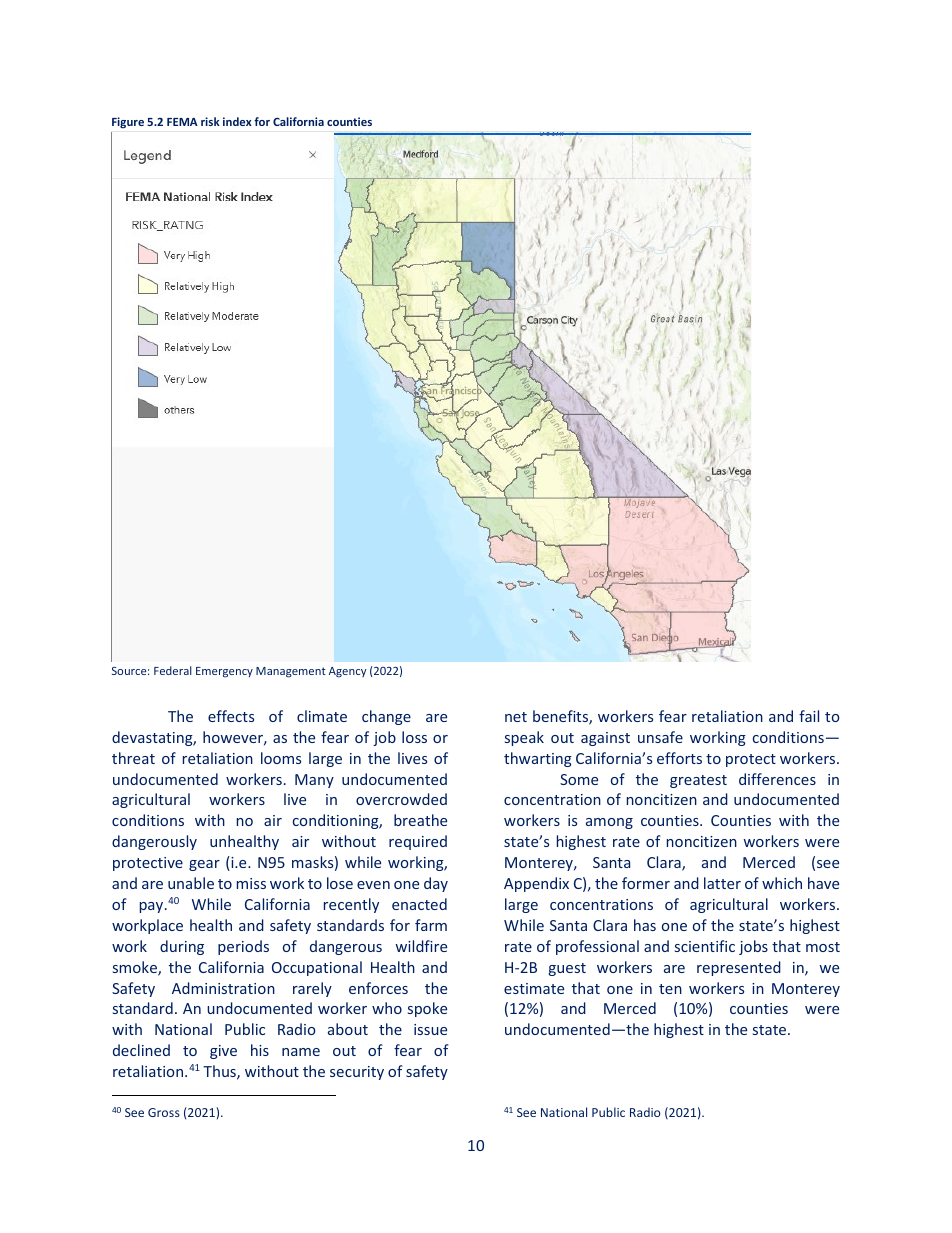  What do you see at coordinates (670, 989) in the page?
I see `ten` at bounding box center [670, 989].
